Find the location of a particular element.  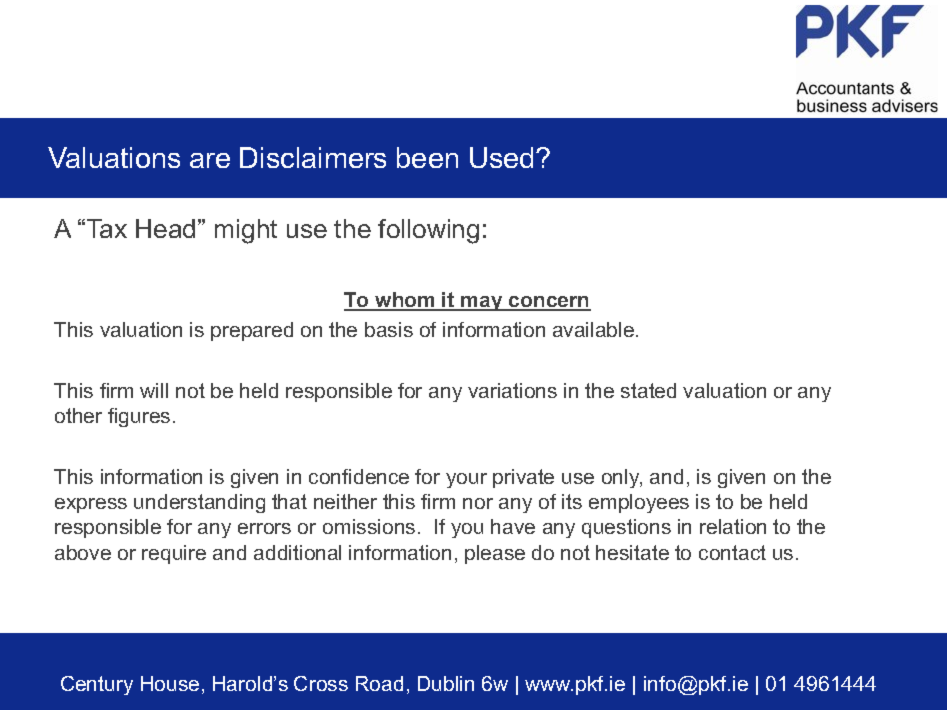

understanding is located at coordinates (199, 503).
